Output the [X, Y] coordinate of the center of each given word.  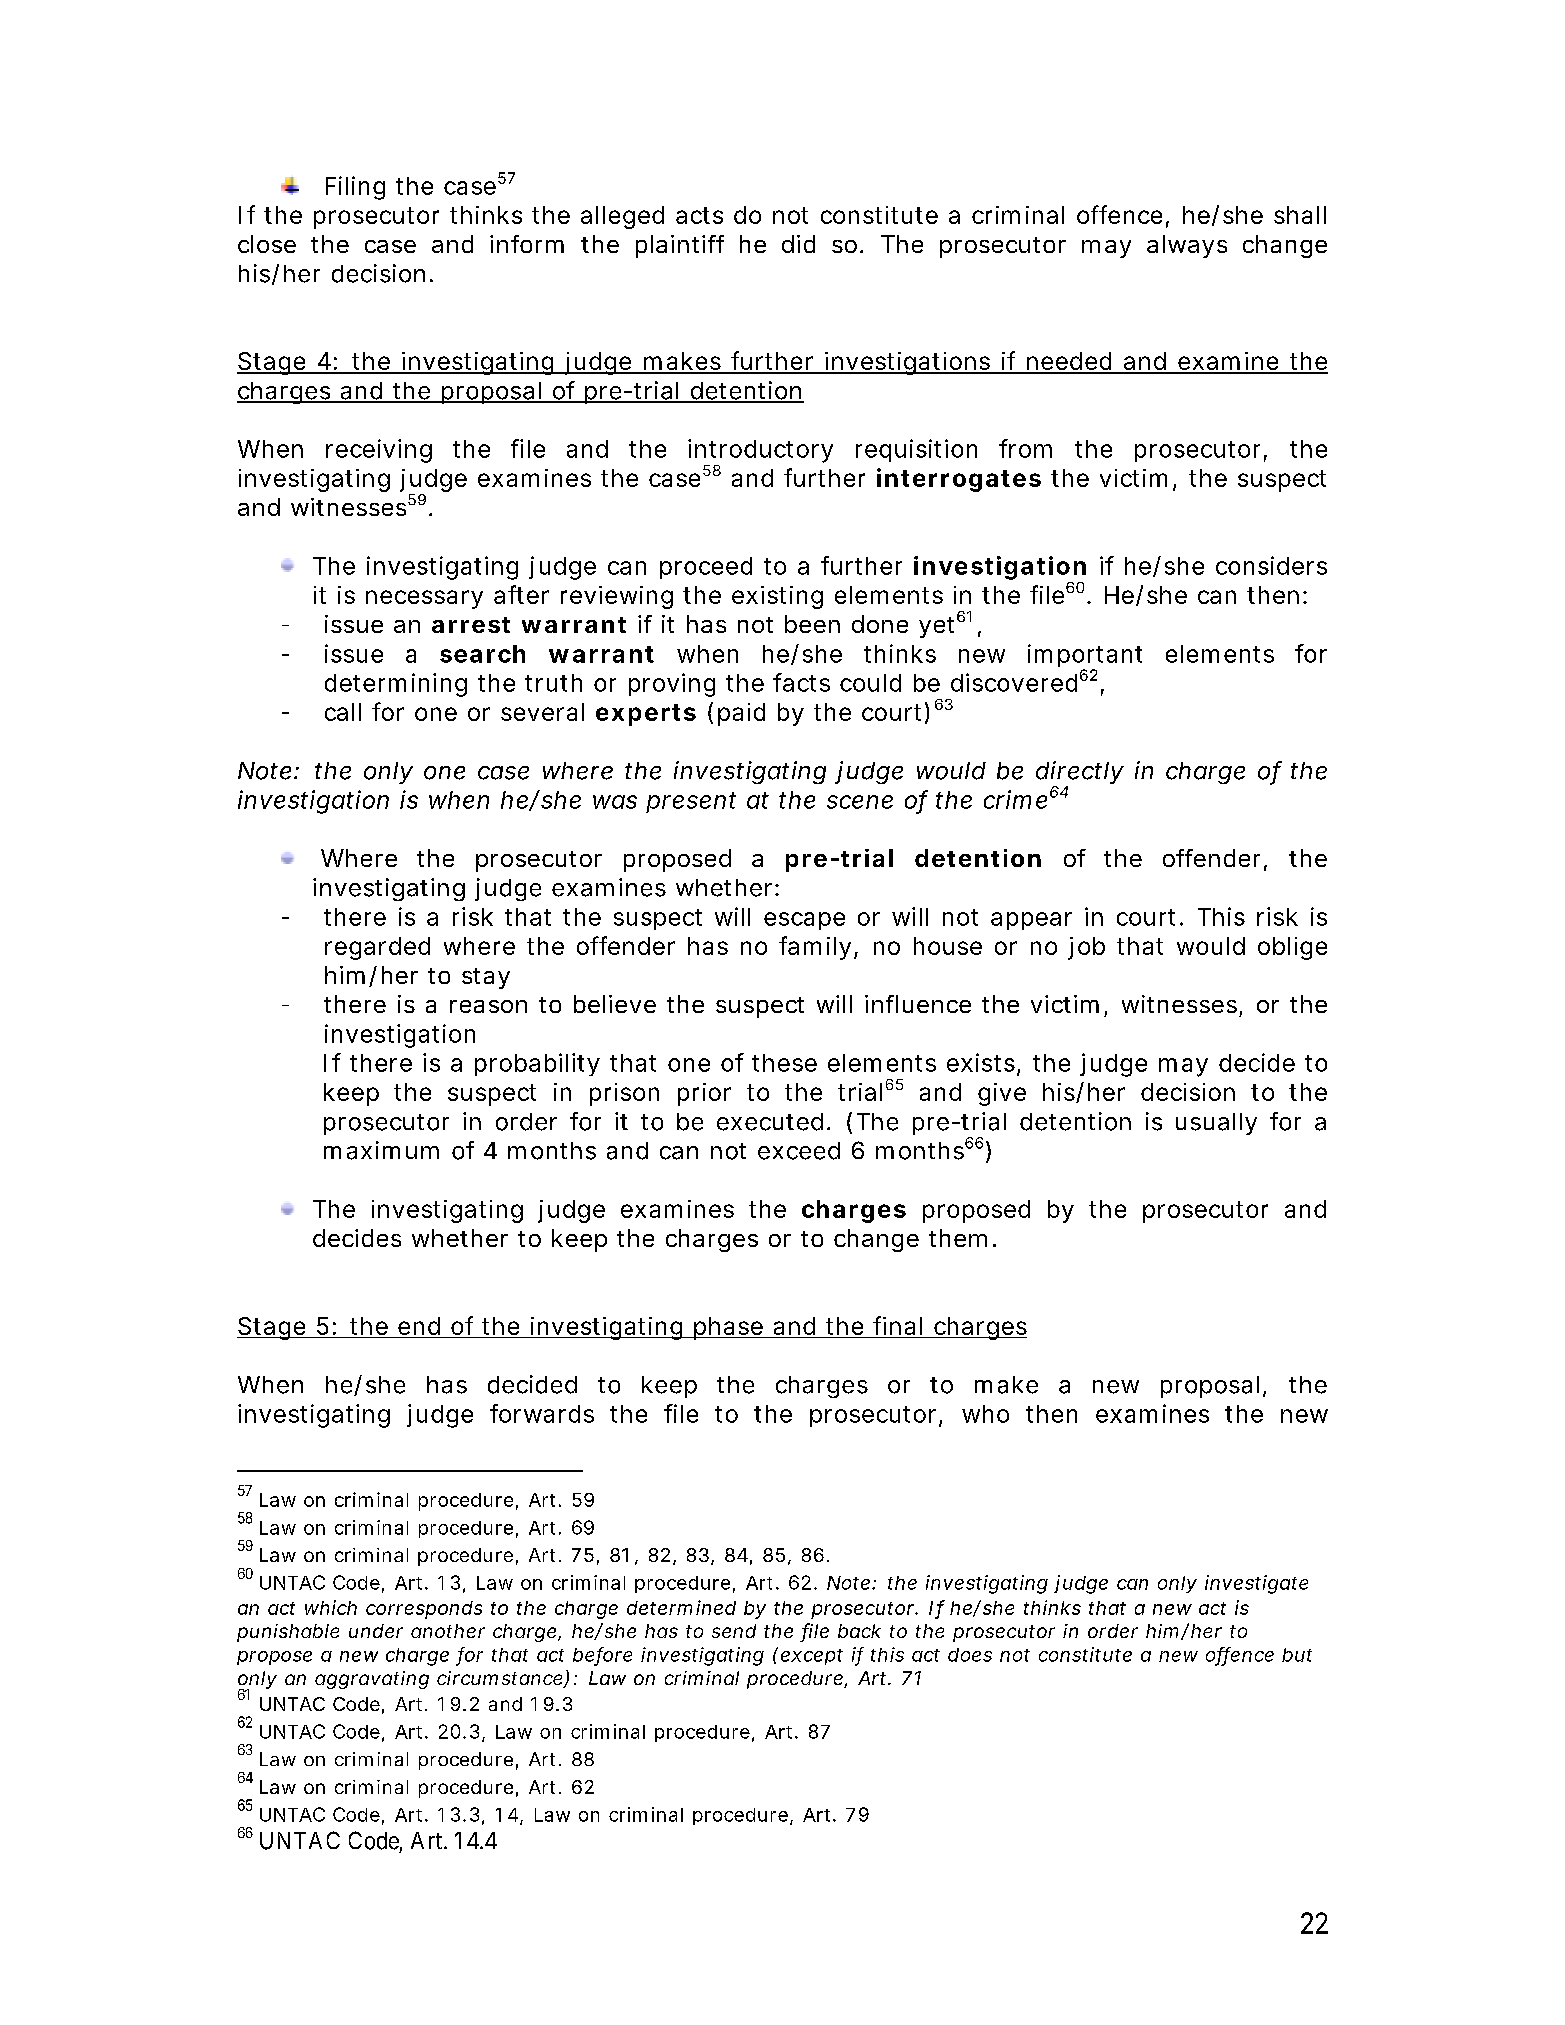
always [1187, 246]
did [798, 244]
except [812, 1657]
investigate [1256, 1584]
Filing [355, 188]
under [376, 1631]
